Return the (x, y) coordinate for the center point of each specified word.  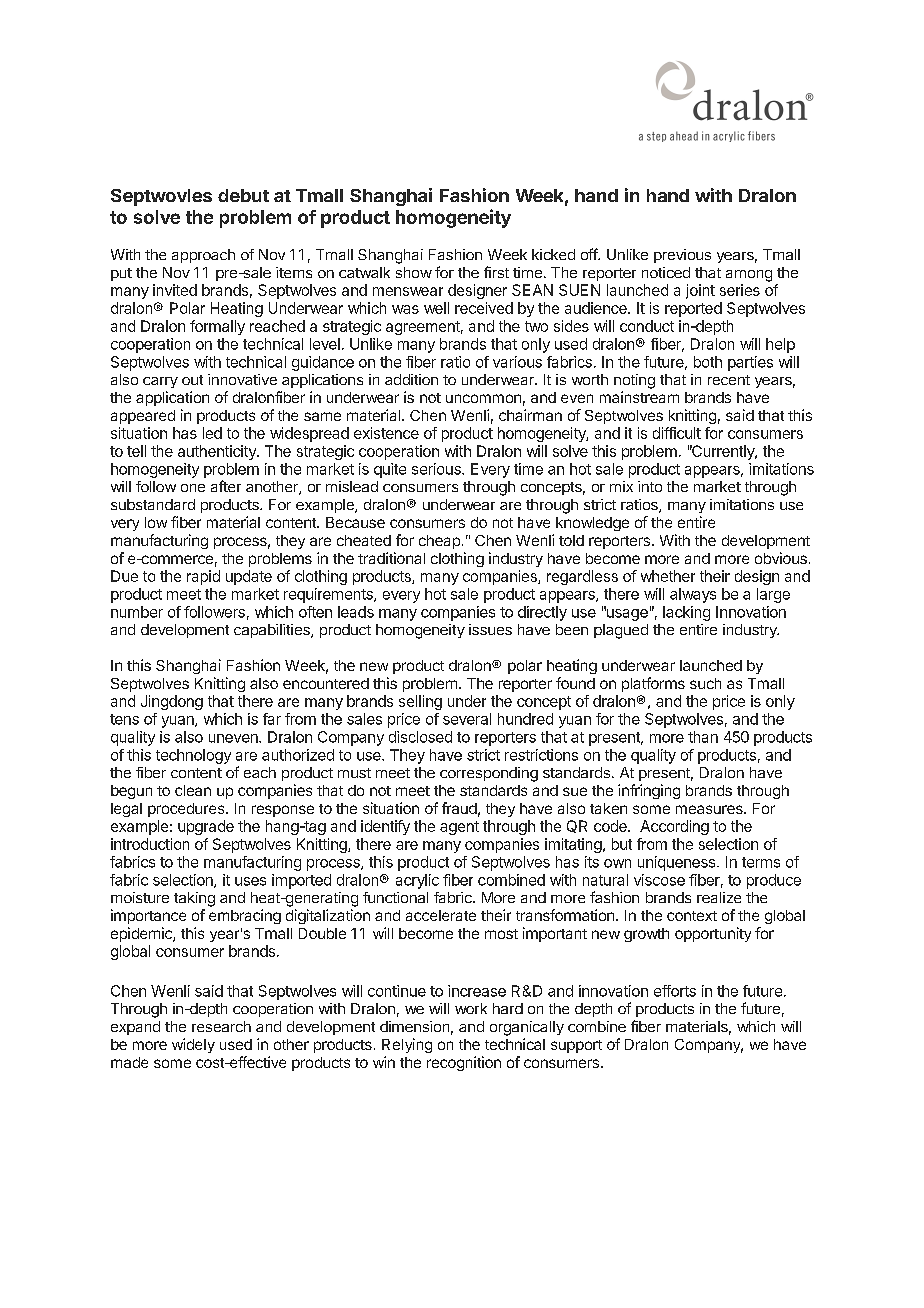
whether (668, 576)
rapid (203, 577)
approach (203, 256)
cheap (439, 542)
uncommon (483, 398)
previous (682, 256)
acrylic (417, 881)
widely (193, 1045)
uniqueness (678, 863)
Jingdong (172, 702)
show (414, 272)
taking (194, 899)
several (467, 719)
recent (729, 380)
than (703, 737)
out (192, 380)
